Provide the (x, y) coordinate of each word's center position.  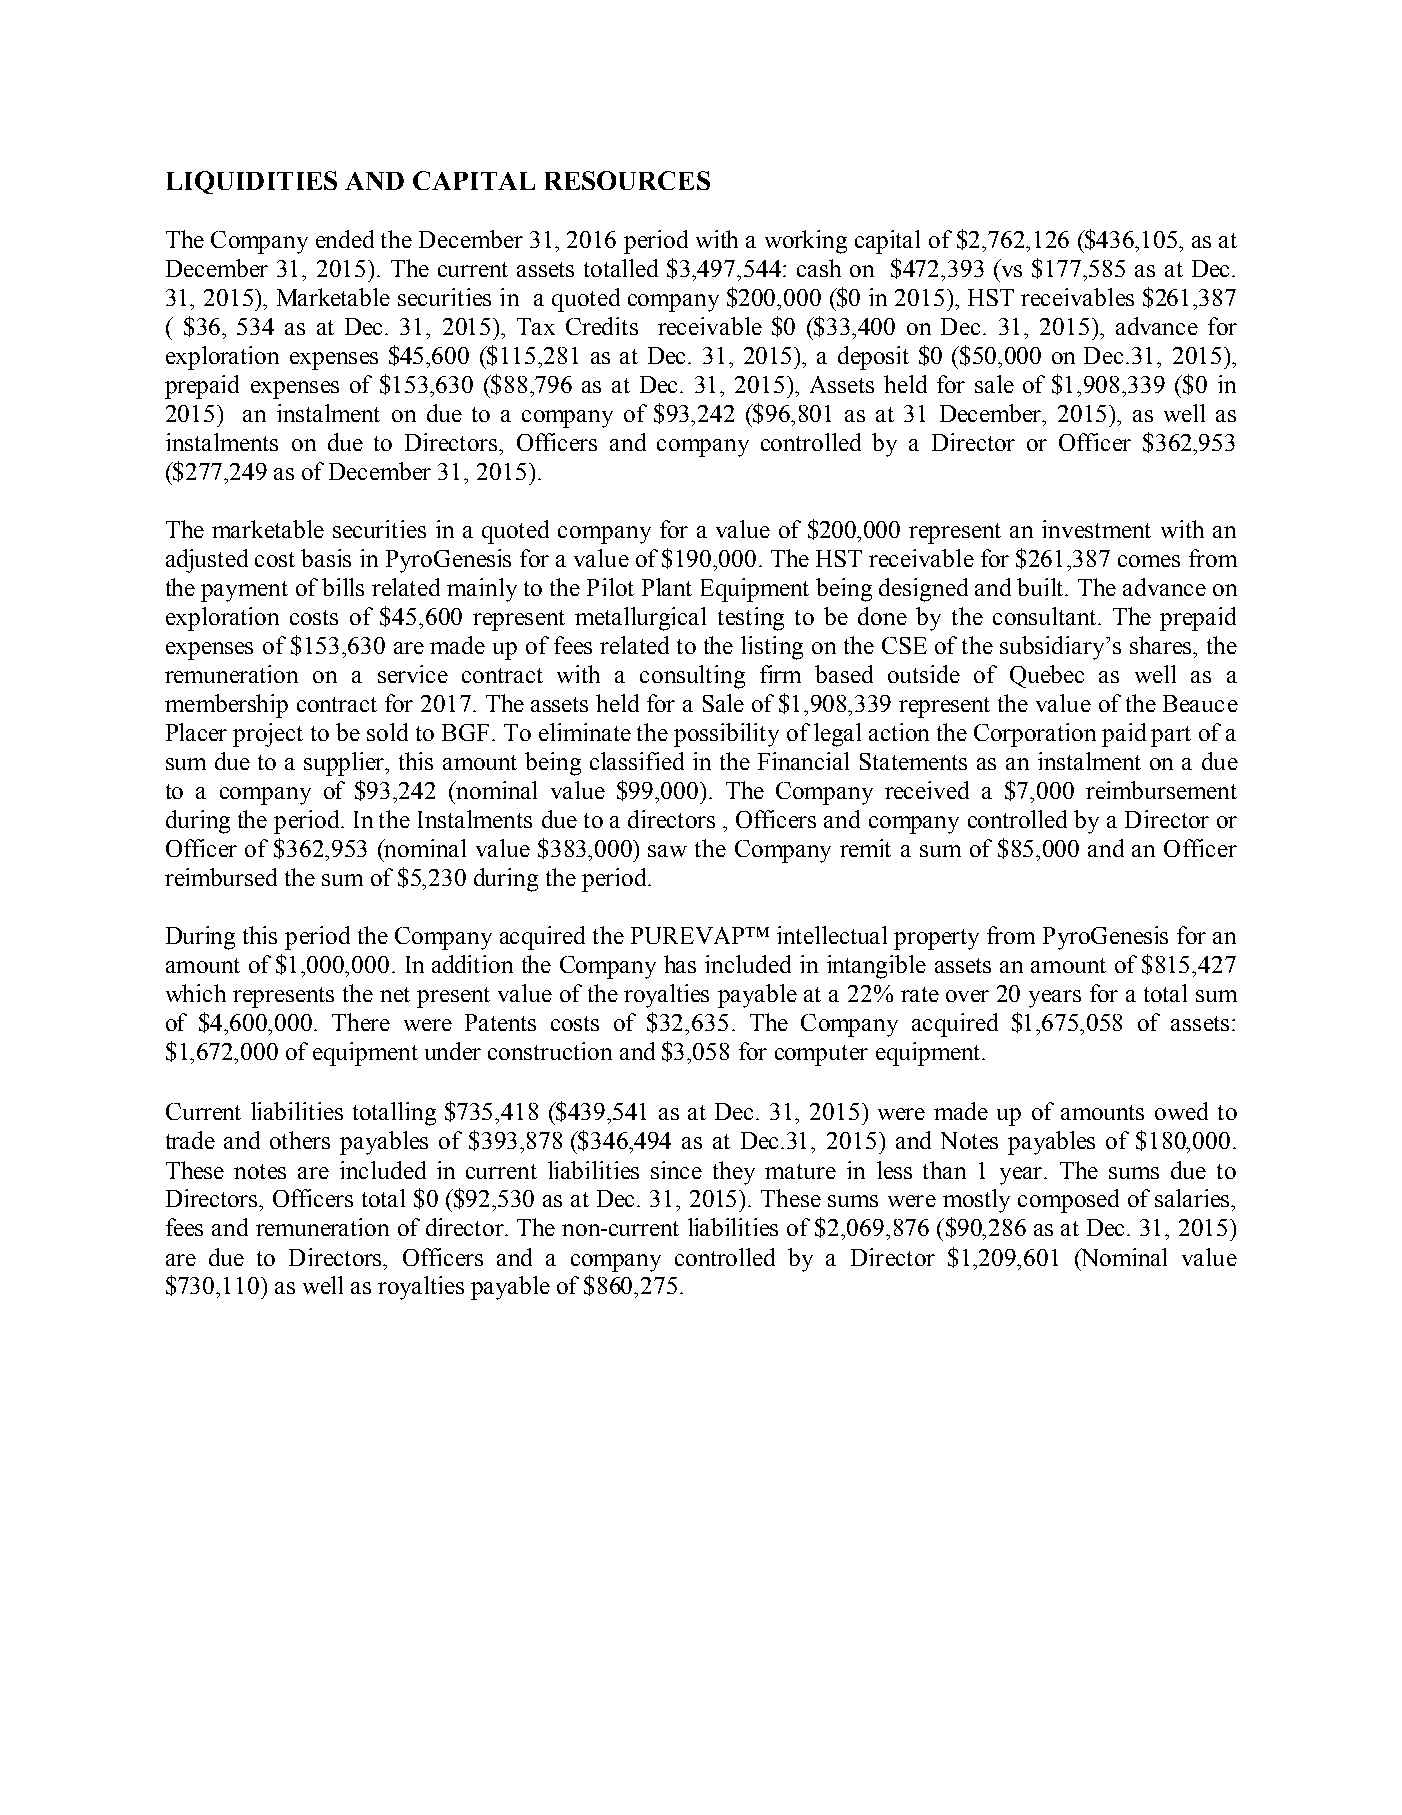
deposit (873, 358)
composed (1068, 1201)
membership (226, 706)
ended (345, 239)
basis (326, 558)
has (680, 964)
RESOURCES (627, 180)
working (806, 242)
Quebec (1047, 676)
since (676, 1170)
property (936, 939)
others (300, 1140)
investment (1096, 529)
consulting (692, 677)
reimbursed (221, 877)
